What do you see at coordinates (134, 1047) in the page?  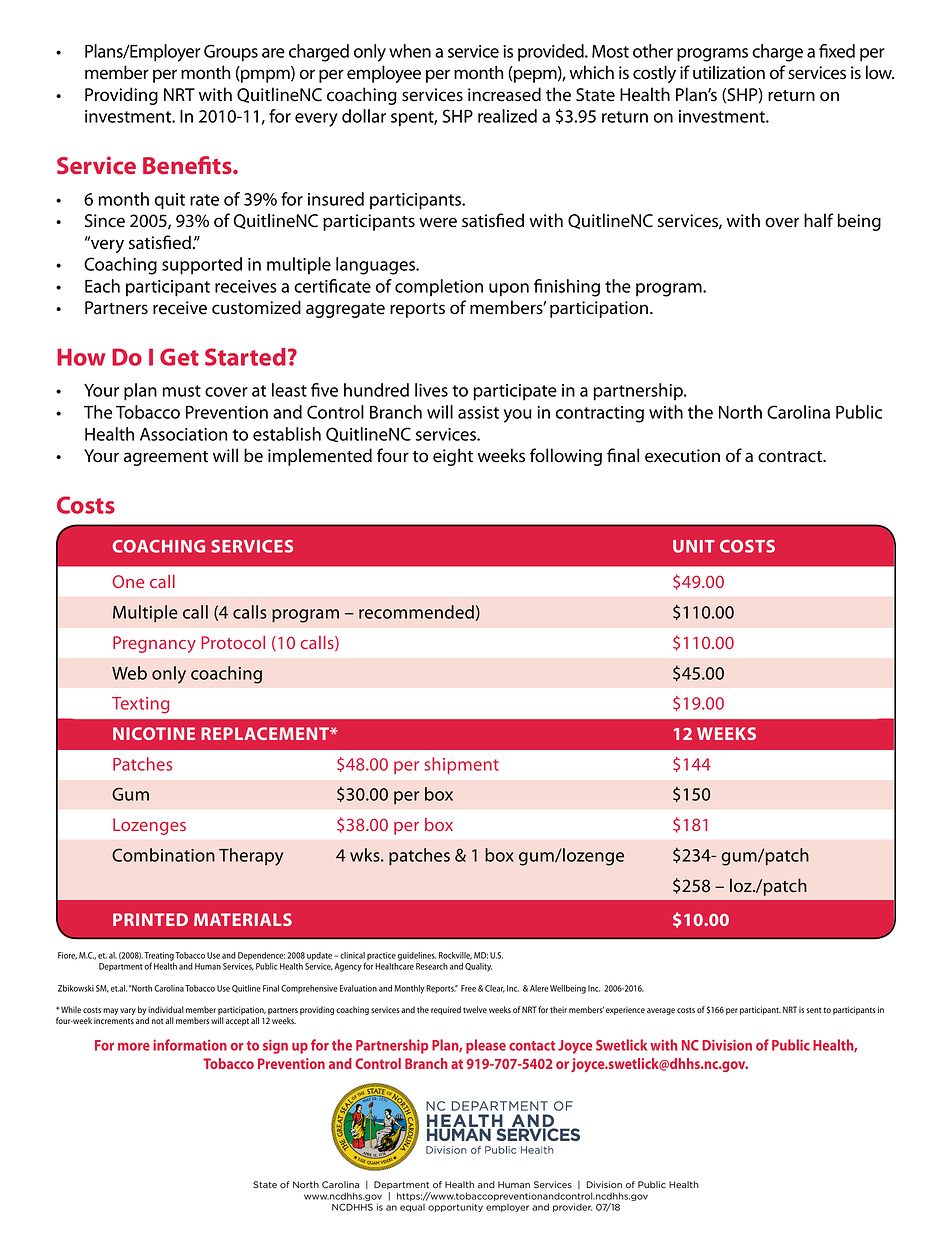 I see `more` at bounding box center [134, 1047].
